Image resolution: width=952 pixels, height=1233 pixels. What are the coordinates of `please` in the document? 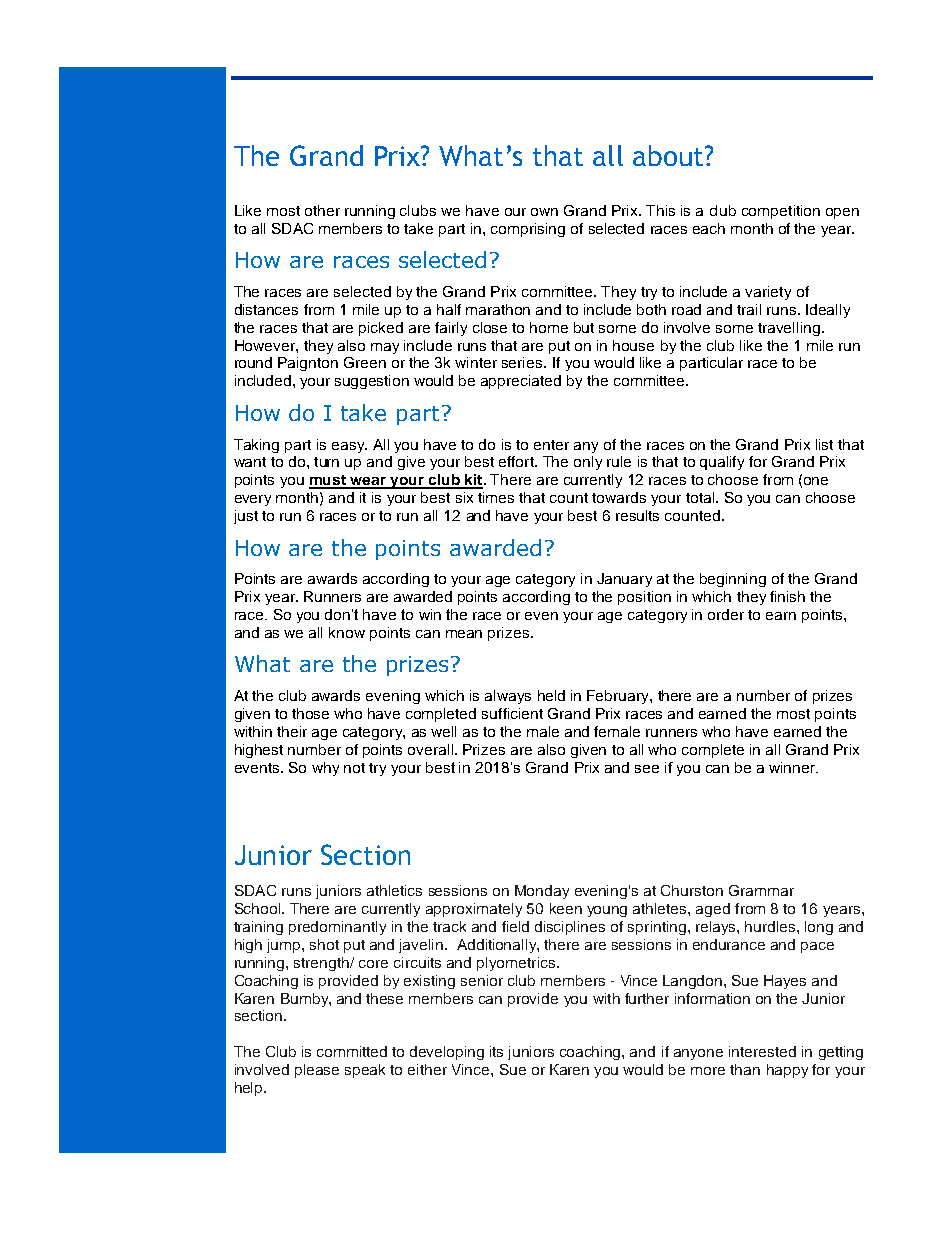 It's located at (317, 1071).
